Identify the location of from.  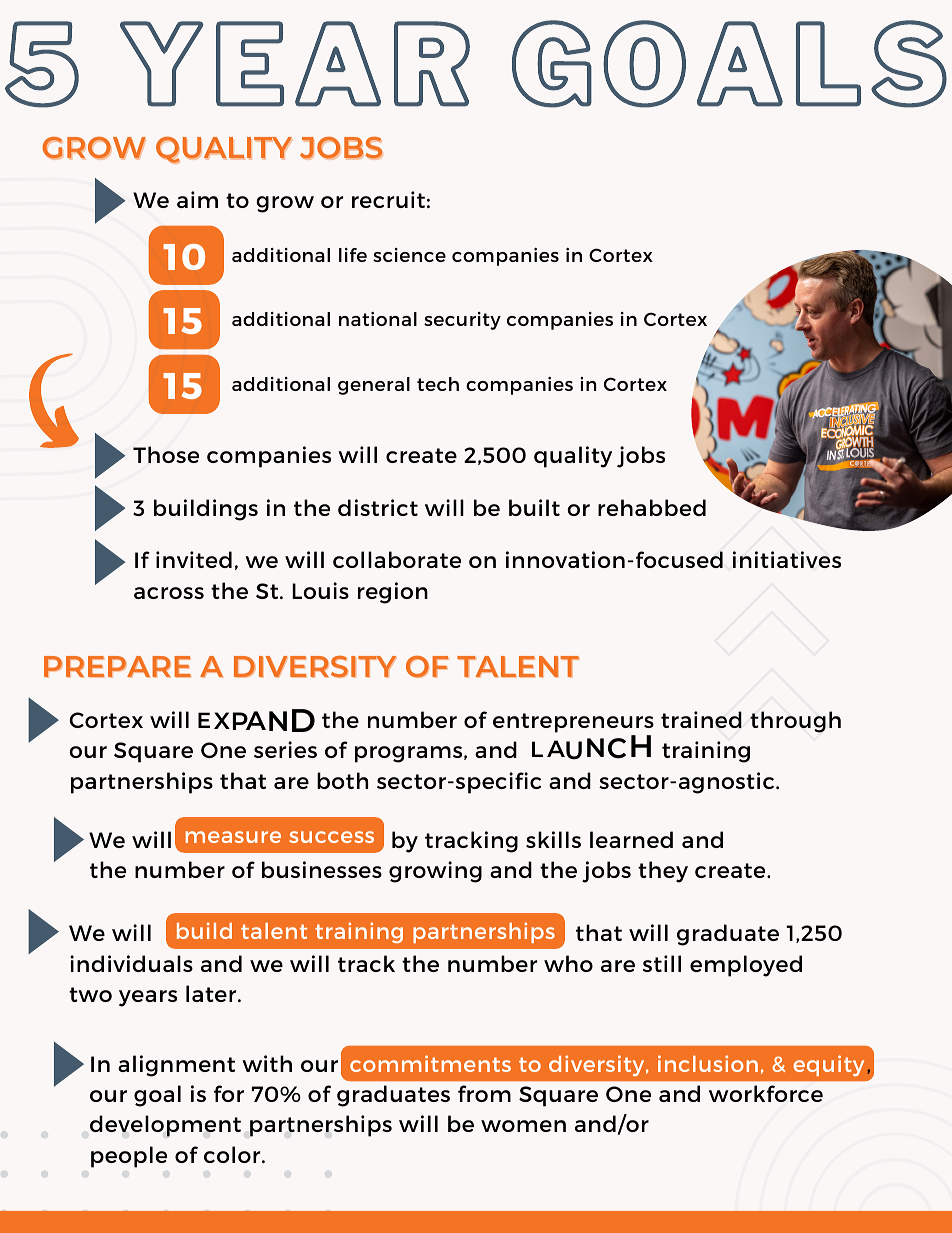
(484, 1093).
